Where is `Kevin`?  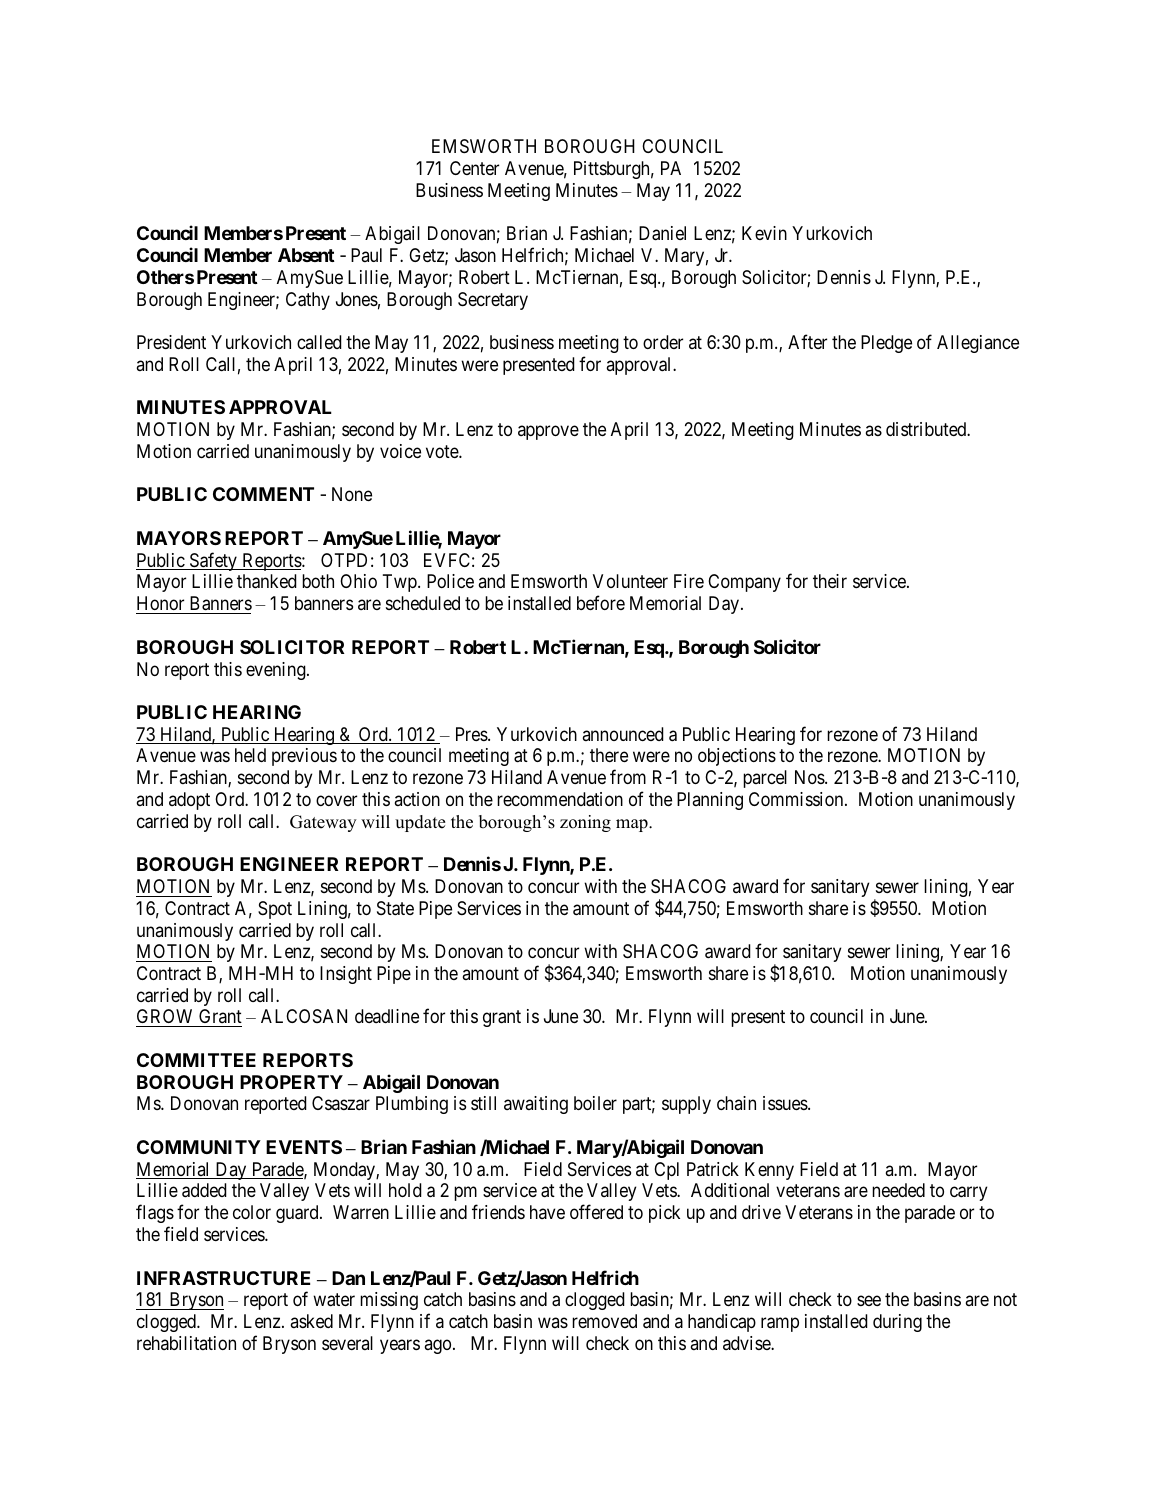
Kevin is located at coordinates (764, 233).
